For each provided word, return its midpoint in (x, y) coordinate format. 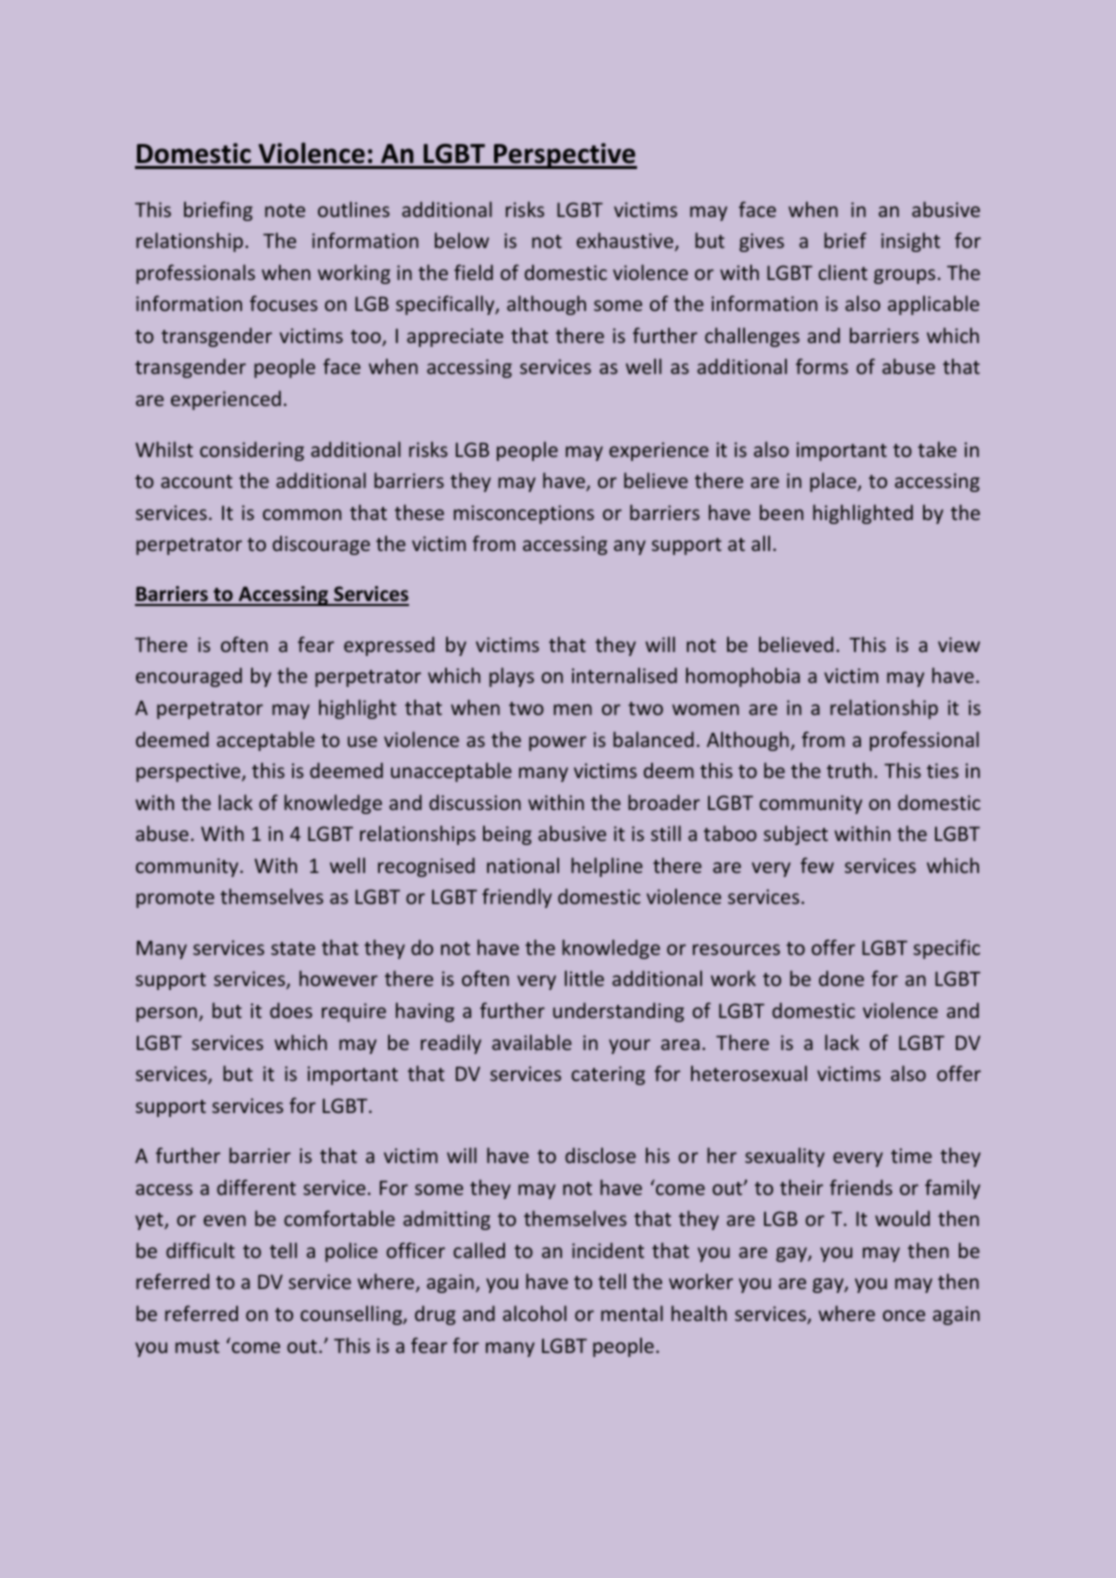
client (843, 272)
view (959, 644)
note (285, 210)
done (841, 978)
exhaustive (626, 241)
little (584, 978)
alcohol (535, 1313)
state (293, 948)
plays (511, 677)
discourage (321, 545)
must (197, 1346)
